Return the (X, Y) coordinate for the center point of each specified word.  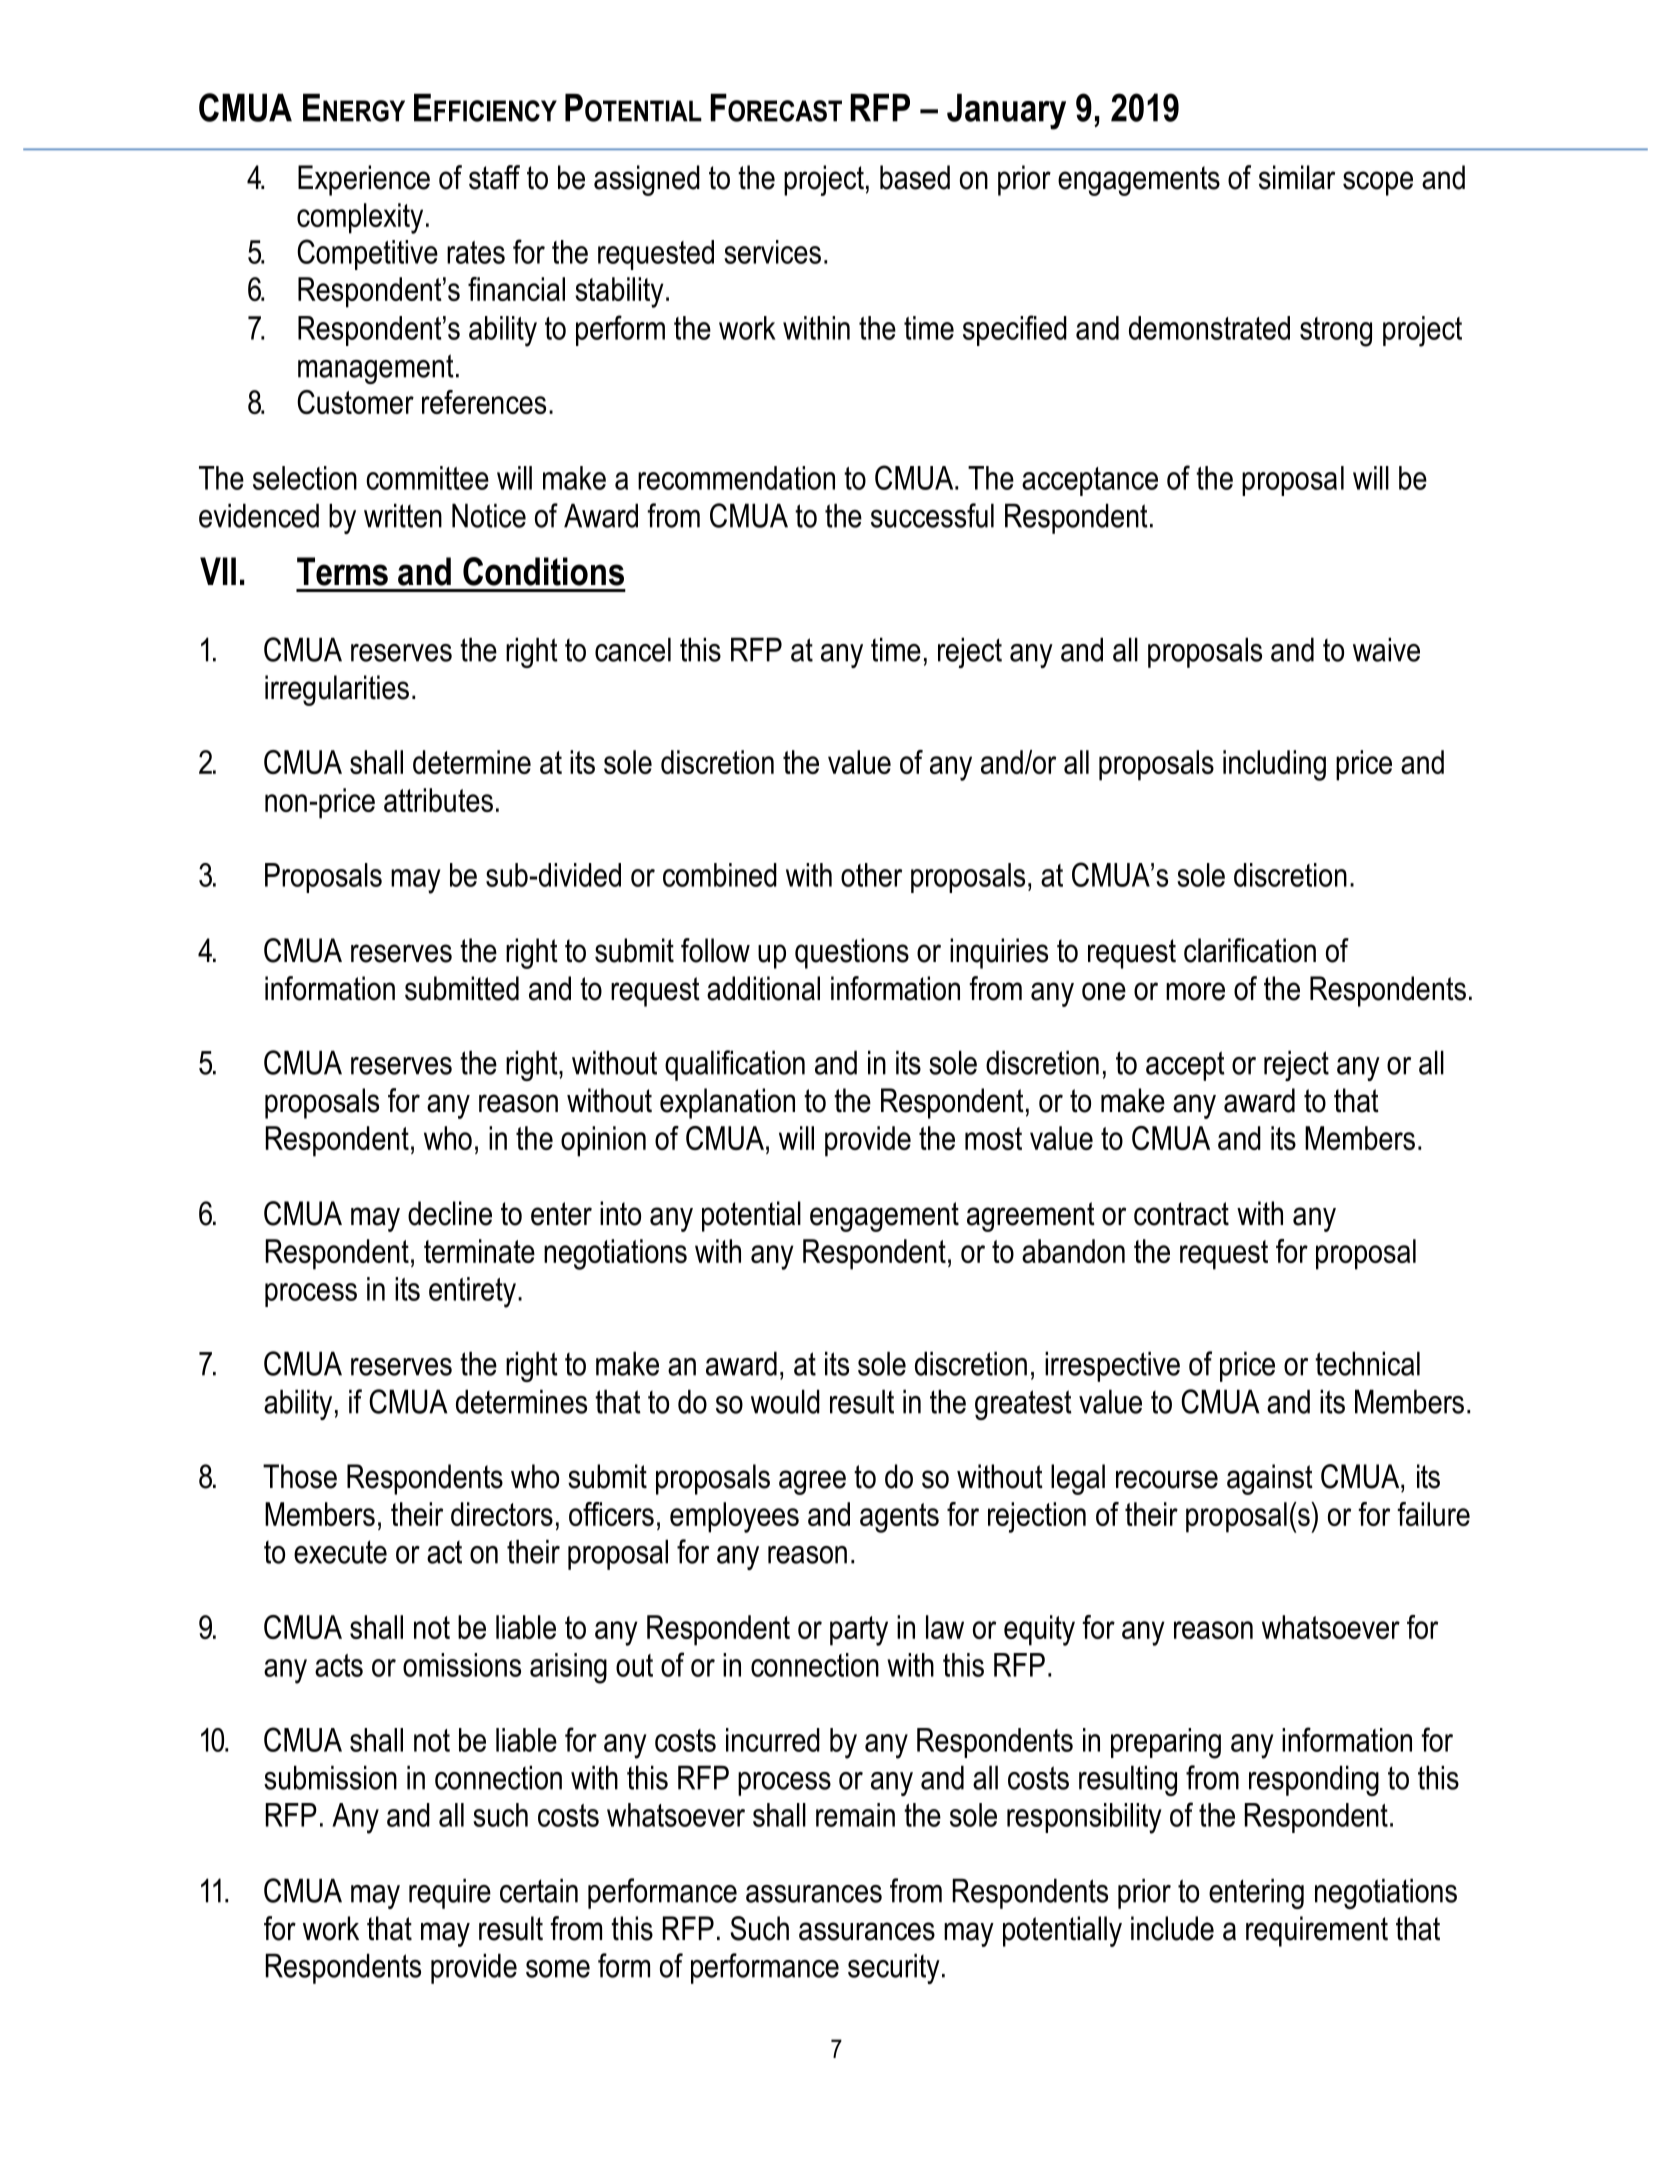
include (1172, 1928)
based (915, 177)
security (894, 1968)
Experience (364, 180)
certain (539, 1890)
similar (1297, 177)
